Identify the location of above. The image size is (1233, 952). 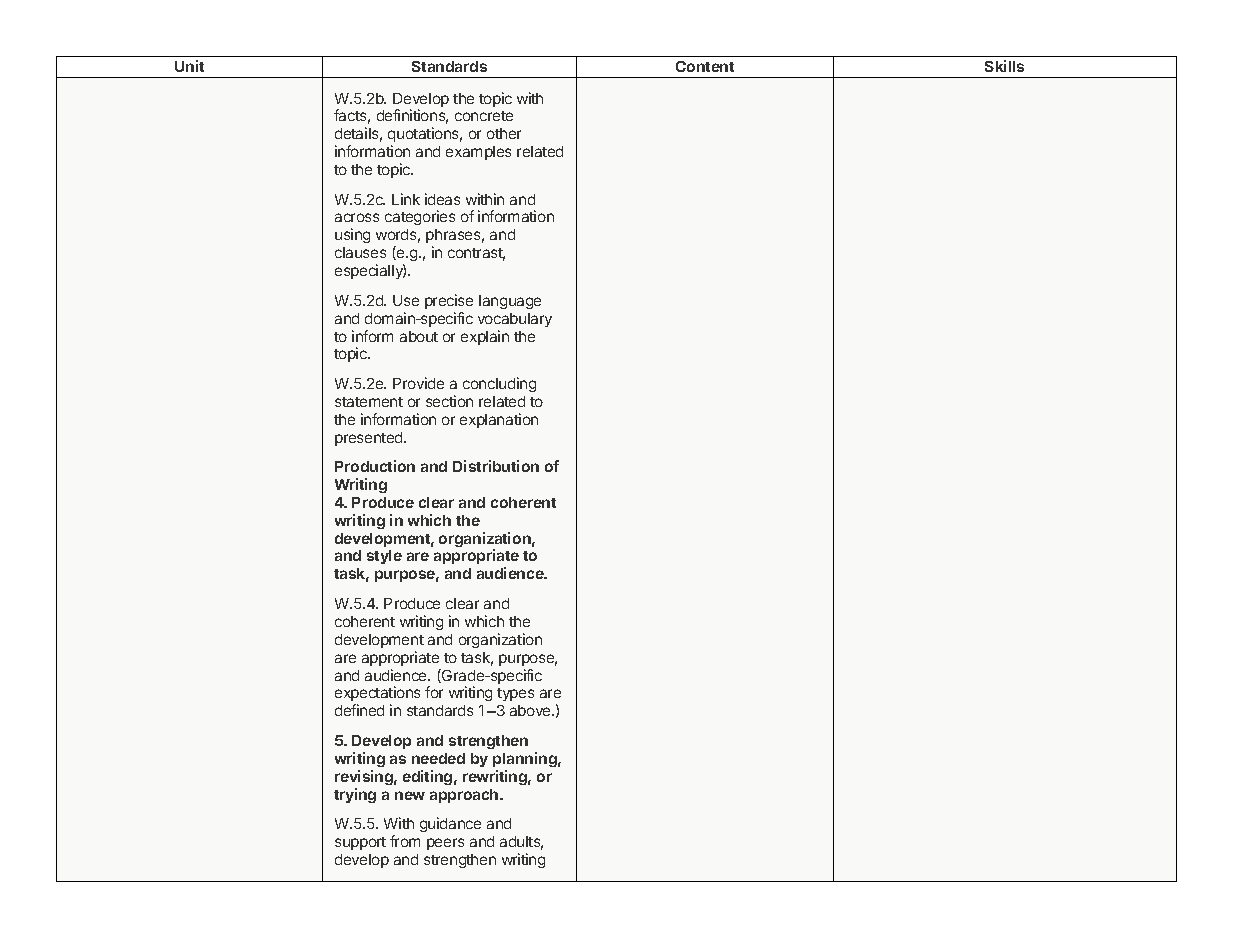
(531, 710).
